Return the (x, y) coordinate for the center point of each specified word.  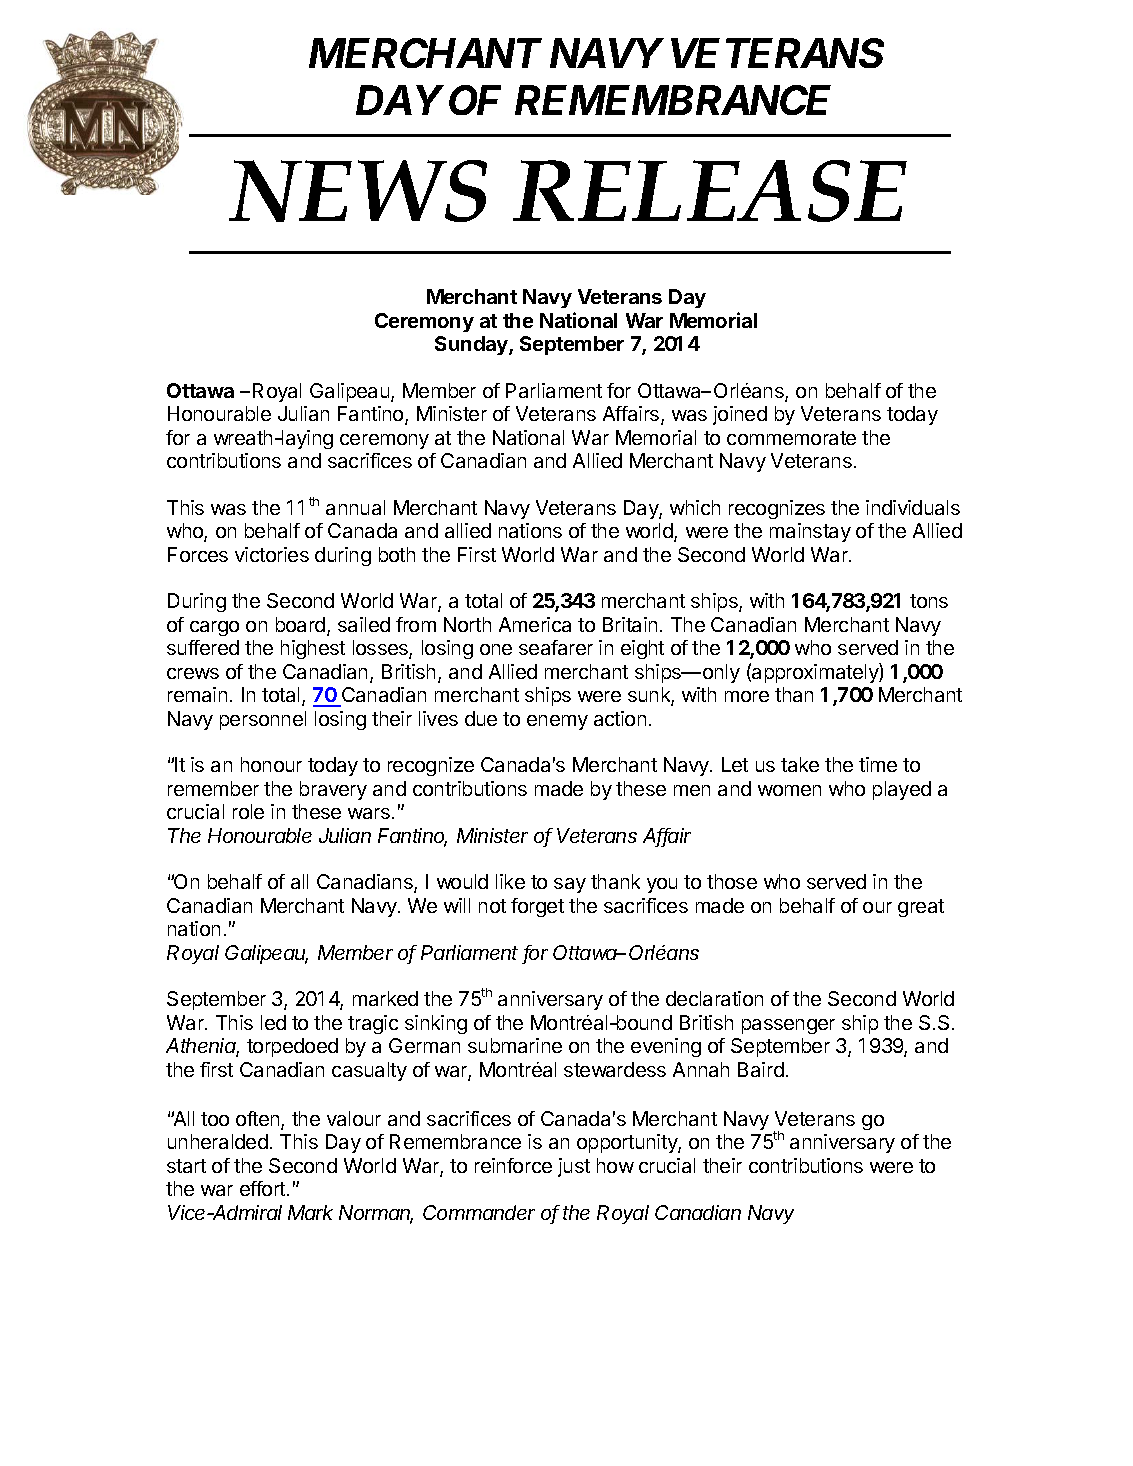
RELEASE (710, 191)
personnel (263, 720)
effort (262, 1188)
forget (537, 907)
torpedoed (292, 1047)
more (747, 696)
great (921, 908)
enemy (557, 722)
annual (355, 507)
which (695, 507)
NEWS (358, 191)
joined (740, 415)
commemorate (791, 438)
